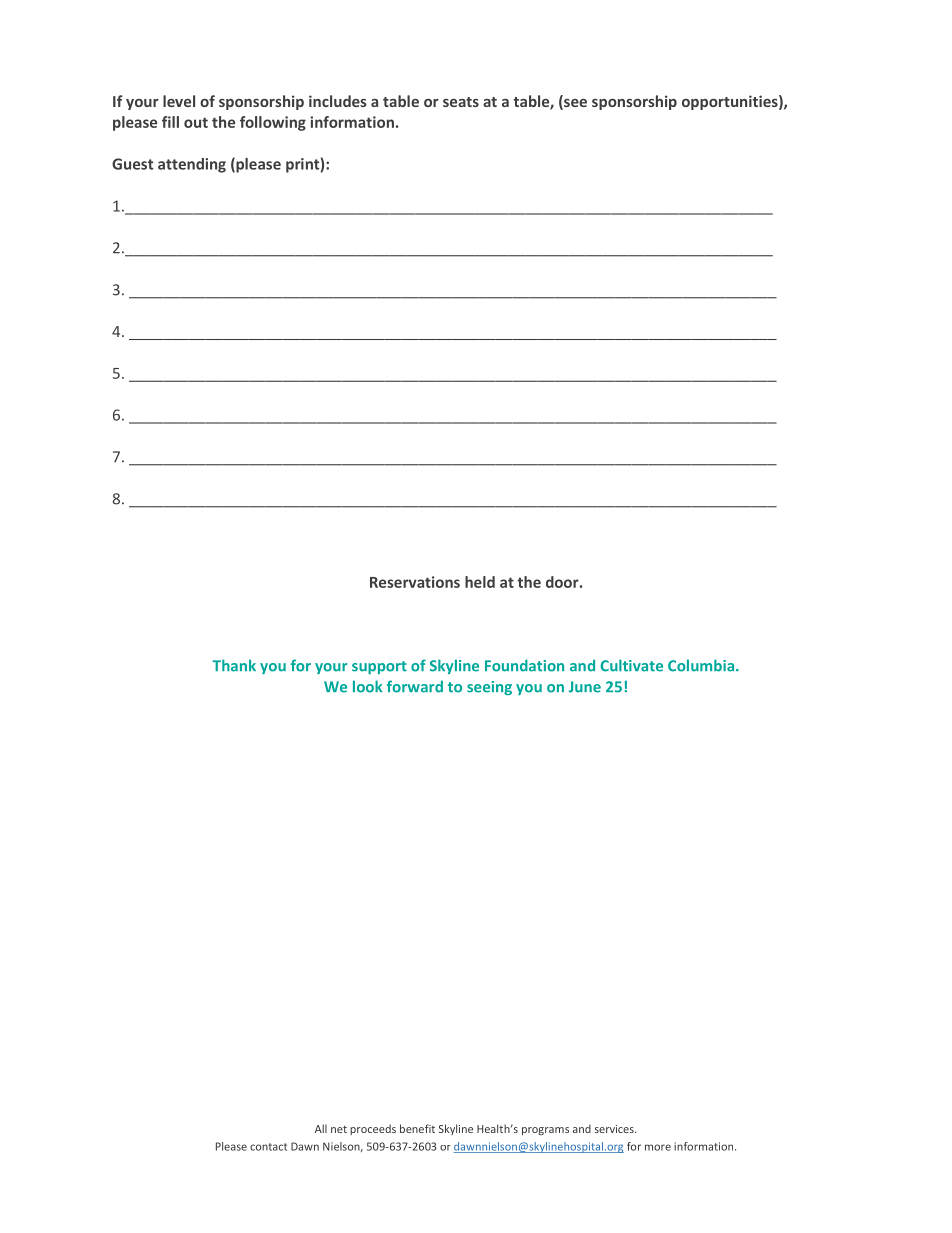  What do you see at coordinates (415, 582) in the screenshot?
I see `Reservations` at bounding box center [415, 582].
